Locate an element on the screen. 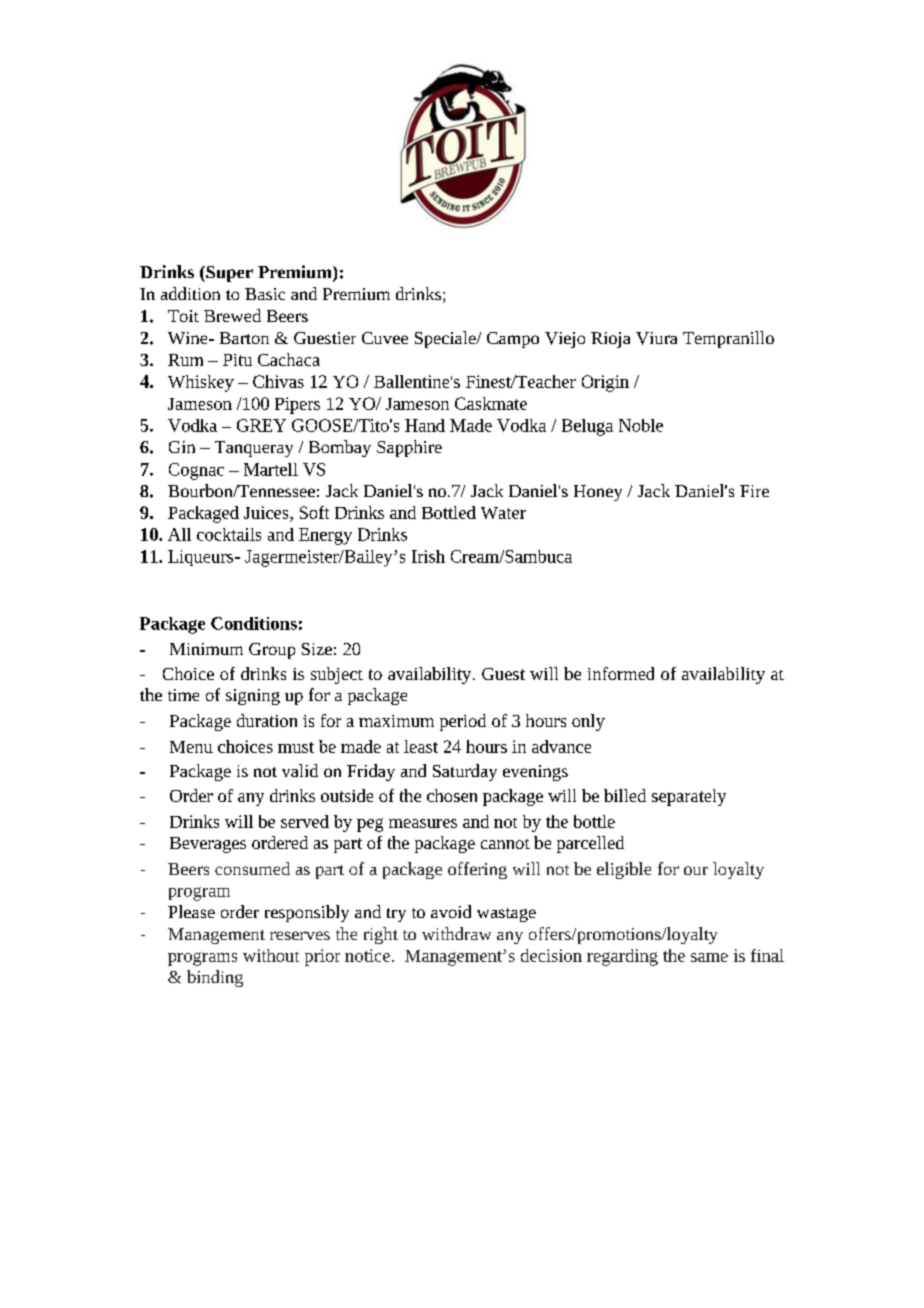 This screenshot has height=1308, width=924. Irish is located at coordinates (428, 556).
